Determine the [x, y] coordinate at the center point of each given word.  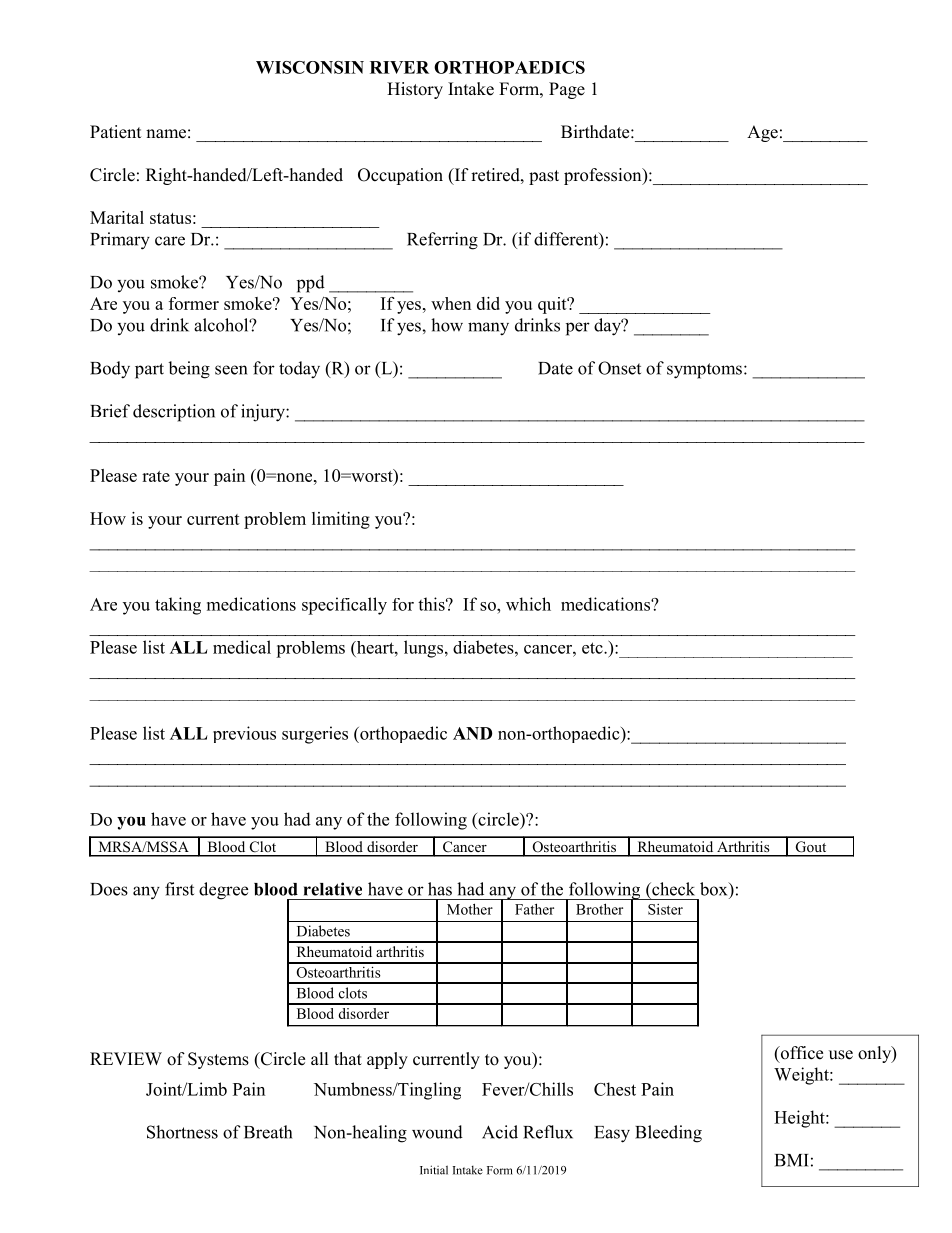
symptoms [704, 371]
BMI [792, 1160]
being [189, 370]
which [528, 604]
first [179, 889]
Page [567, 90]
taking [178, 606]
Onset [619, 368]
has [440, 889]
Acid [500, 1132]
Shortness [182, 1132]
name [166, 134]
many [488, 329]
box [715, 889]
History [415, 90]
